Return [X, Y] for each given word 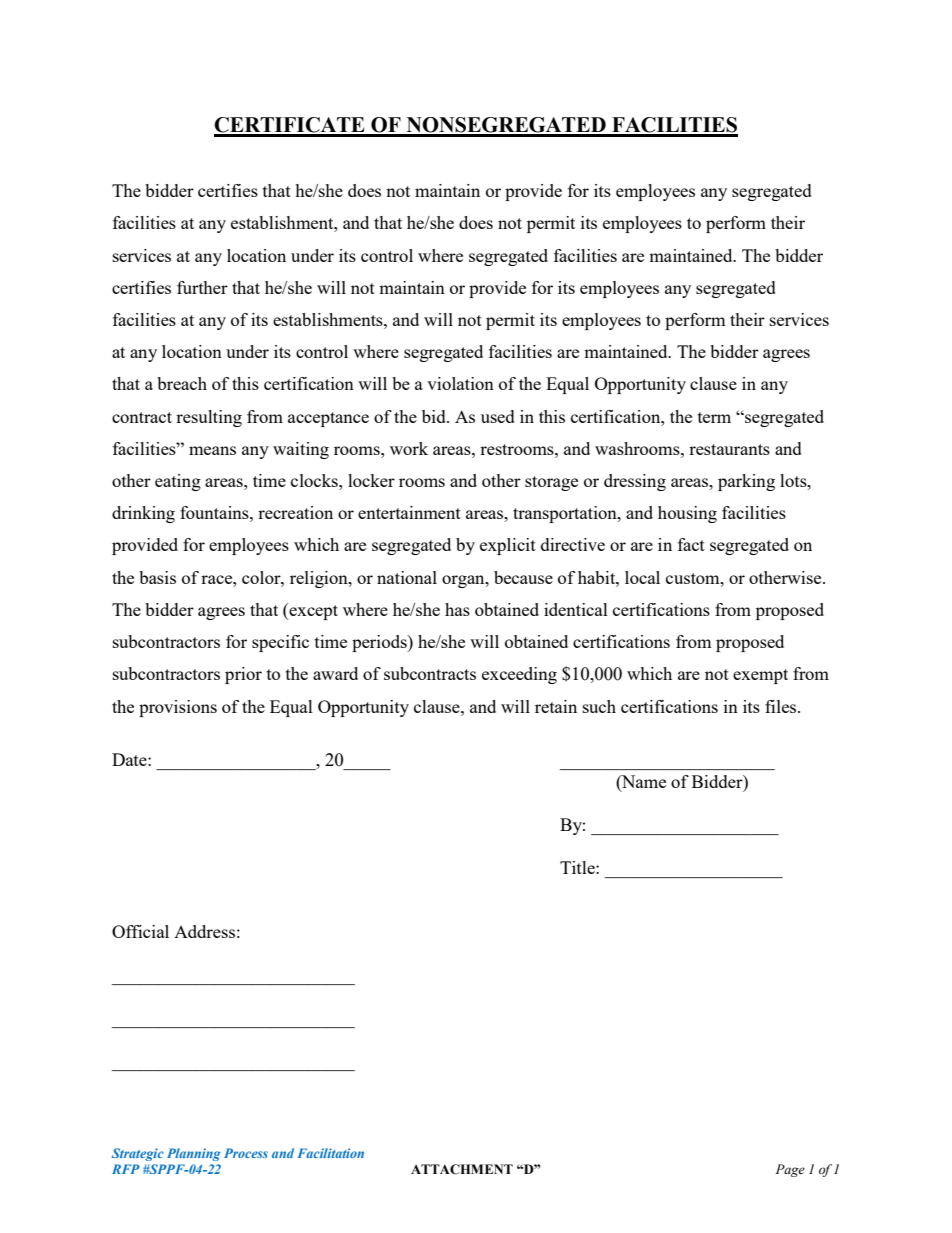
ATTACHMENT [462, 1169]
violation [460, 383]
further [202, 287]
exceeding [519, 675]
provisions [178, 708]
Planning [194, 1154]
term [714, 417]
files [782, 706]
